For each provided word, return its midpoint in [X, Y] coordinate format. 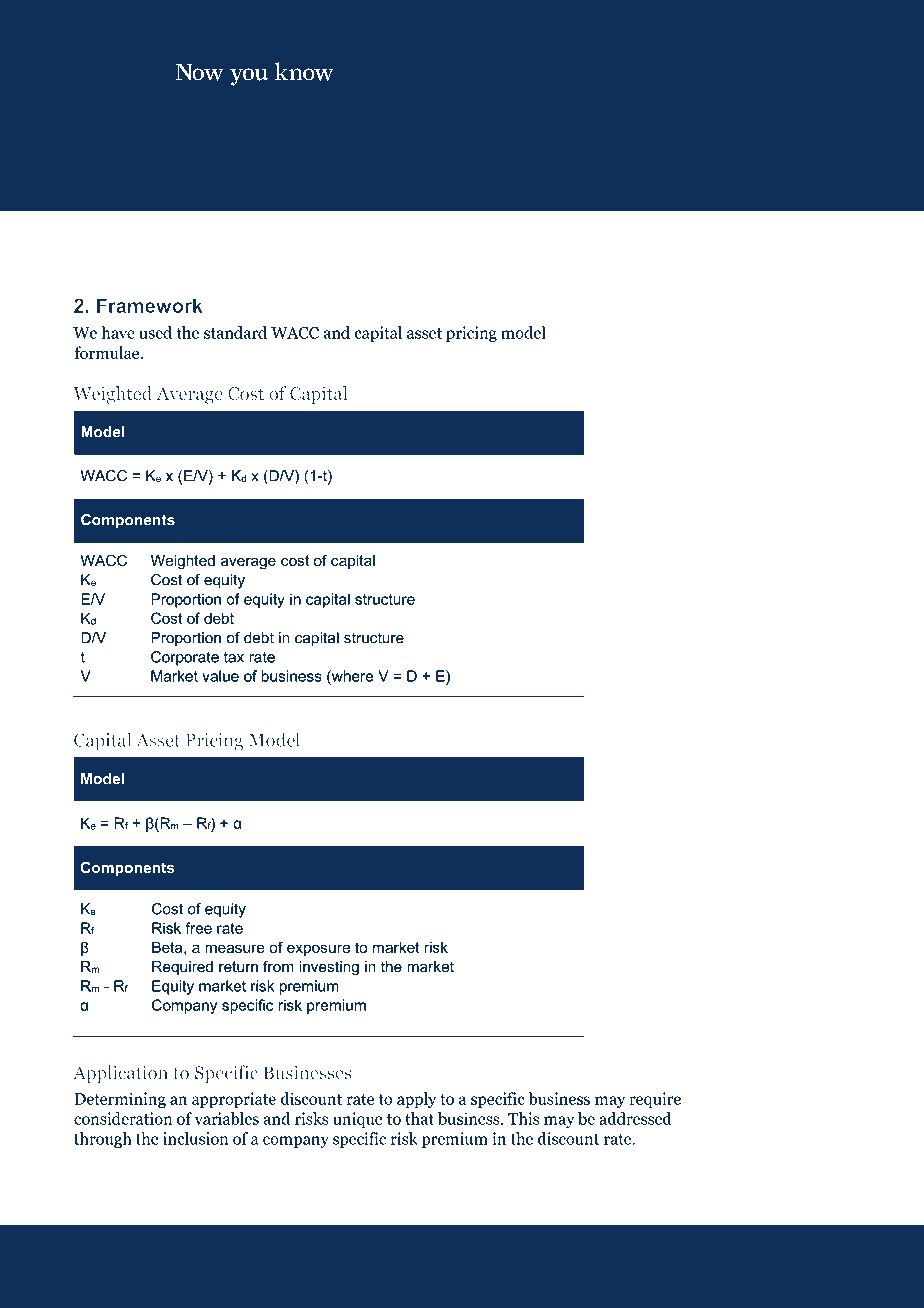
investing [329, 968]
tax [234, 657]
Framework [150, 305]
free [199, 928]
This [523, 1118]
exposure [318, 950]
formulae [108, 352]
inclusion [195, 1138]
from [278, 967]
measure [235, 948]
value [220, 676]
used [155, 332]
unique [357, 1120]
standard [235, 332]
